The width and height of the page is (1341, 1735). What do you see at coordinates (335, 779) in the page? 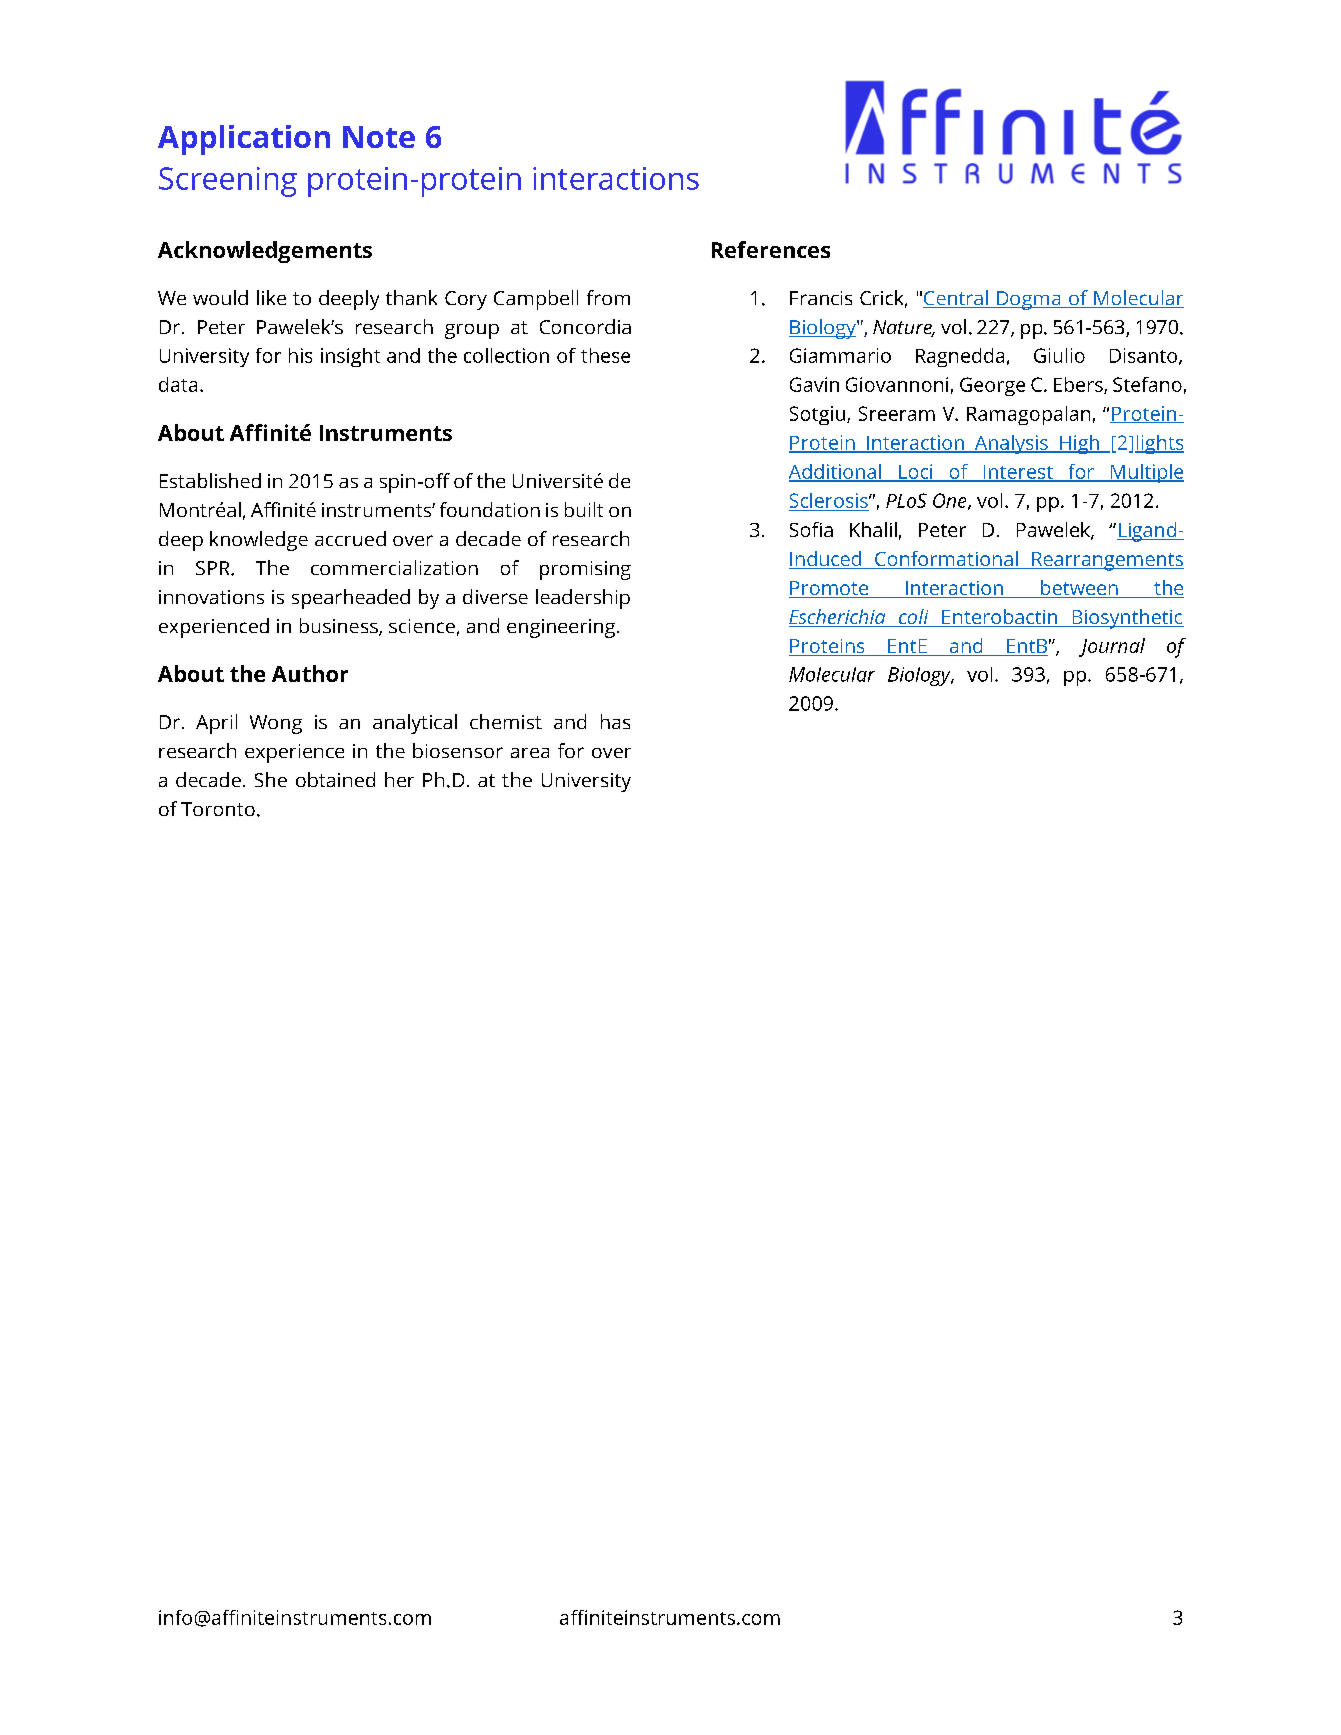
I see `obtained` at bounding box center [335, 779].
